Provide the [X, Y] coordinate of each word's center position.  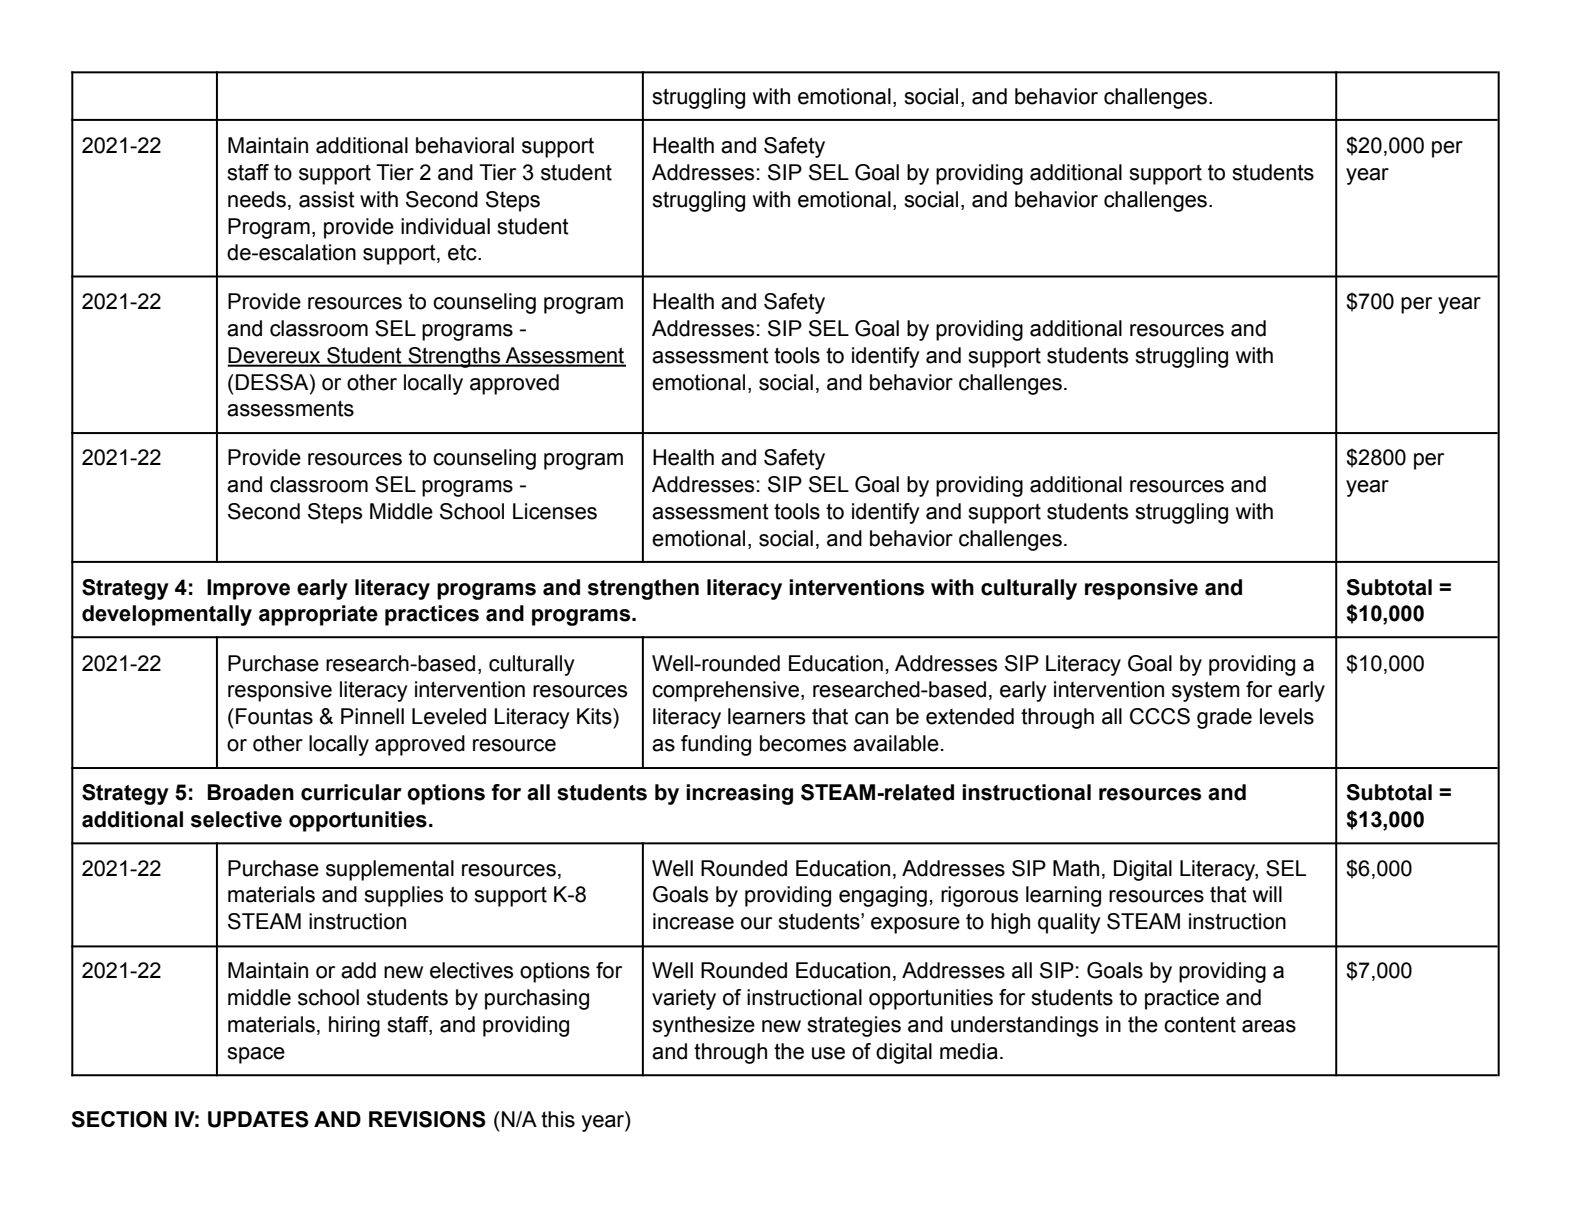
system [1206, 691]
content [1200, 1024]
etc [463, 253]
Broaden [250, 792]
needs [257, 199]
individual [445, 226]
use [828, 1053]
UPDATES [258, 1119]
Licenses [555, 511]
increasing [739, 794]
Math [1076, 868]
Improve [248, 589]
